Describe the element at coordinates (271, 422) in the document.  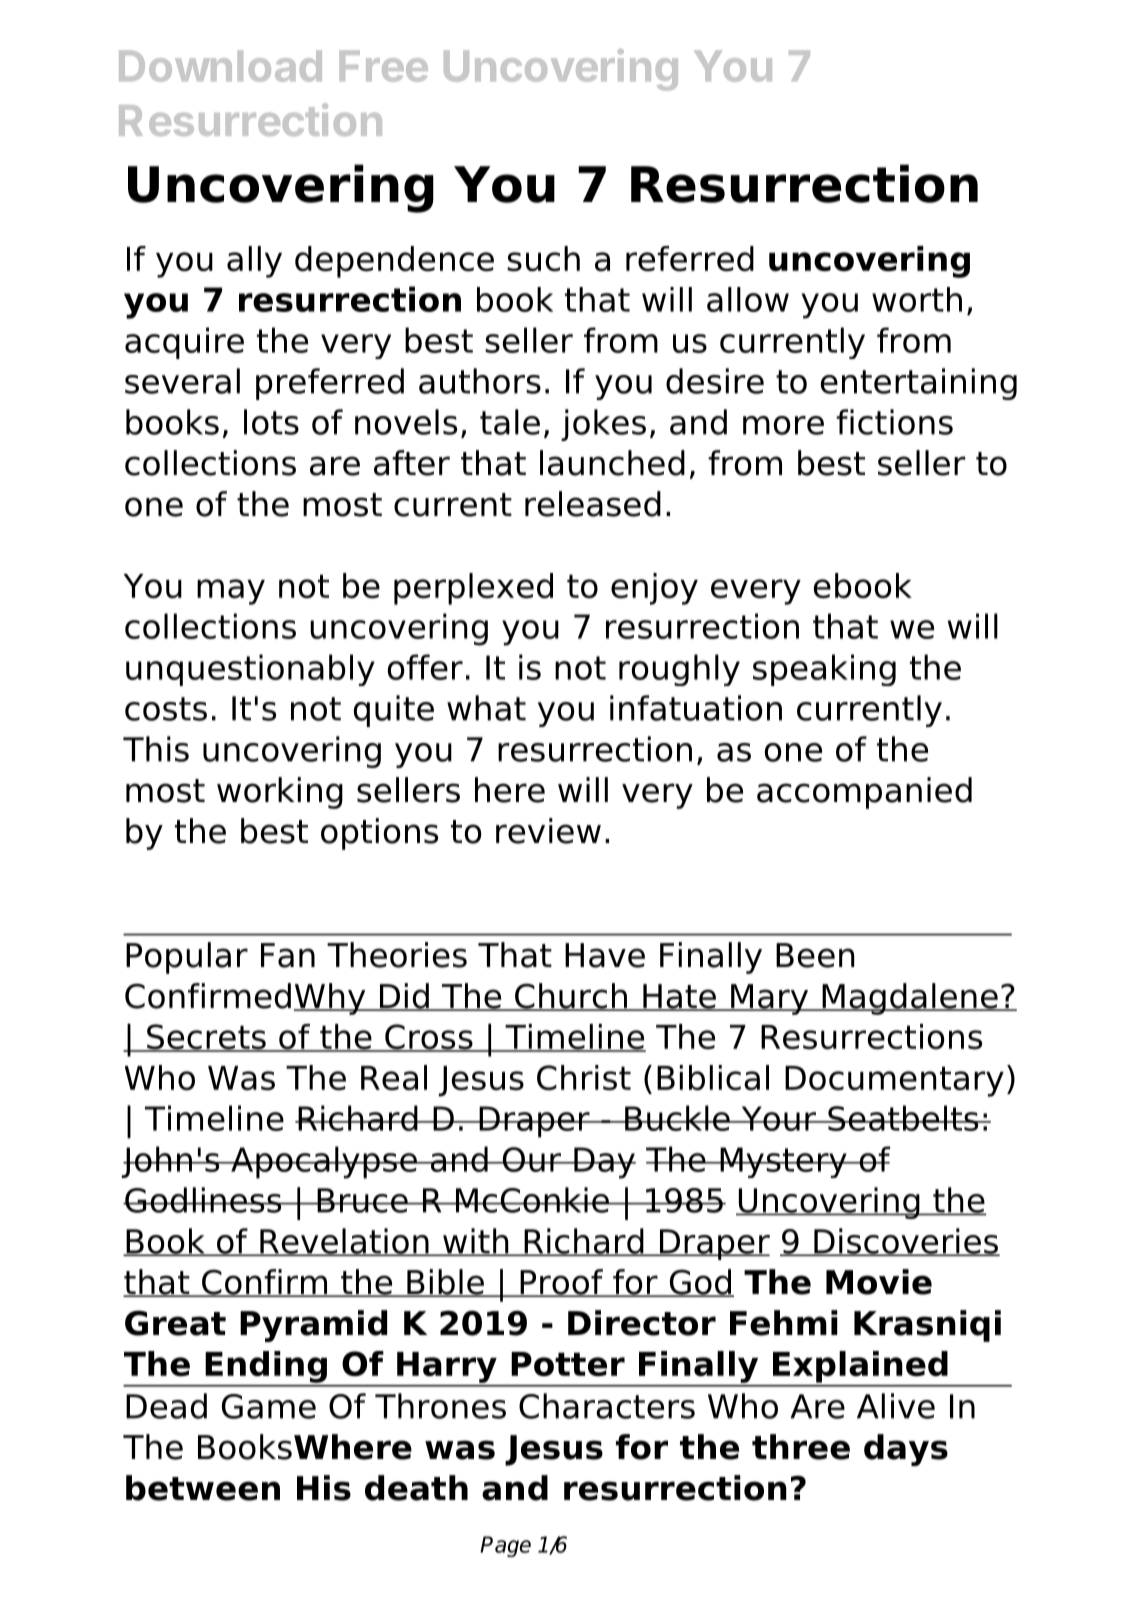
I see `lots` at that location.
